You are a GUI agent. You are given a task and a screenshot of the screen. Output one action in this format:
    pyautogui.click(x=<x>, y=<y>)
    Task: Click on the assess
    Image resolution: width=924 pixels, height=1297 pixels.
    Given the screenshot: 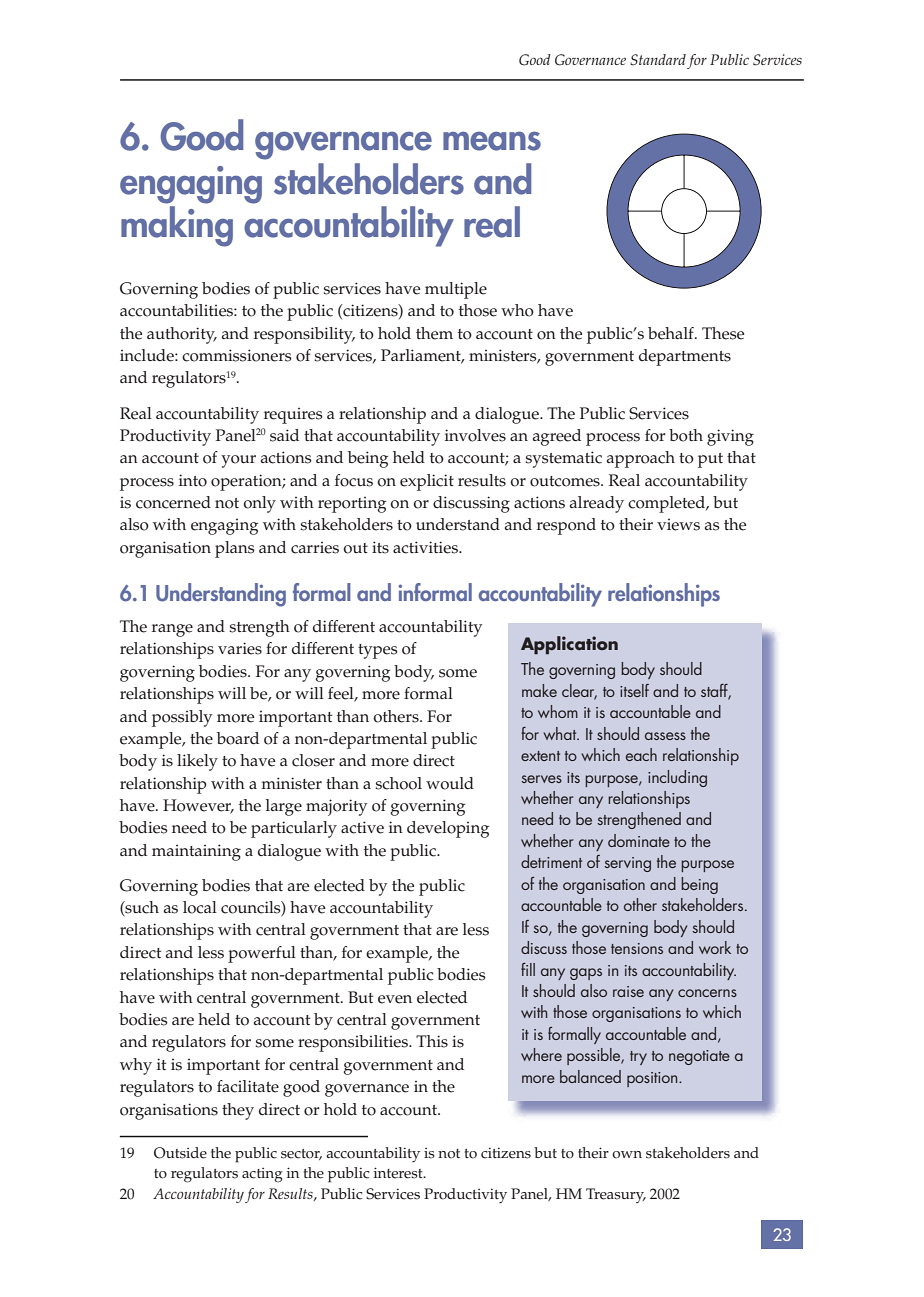 What is the action you would take?
    pyautogui.click(x=665, y=736)
